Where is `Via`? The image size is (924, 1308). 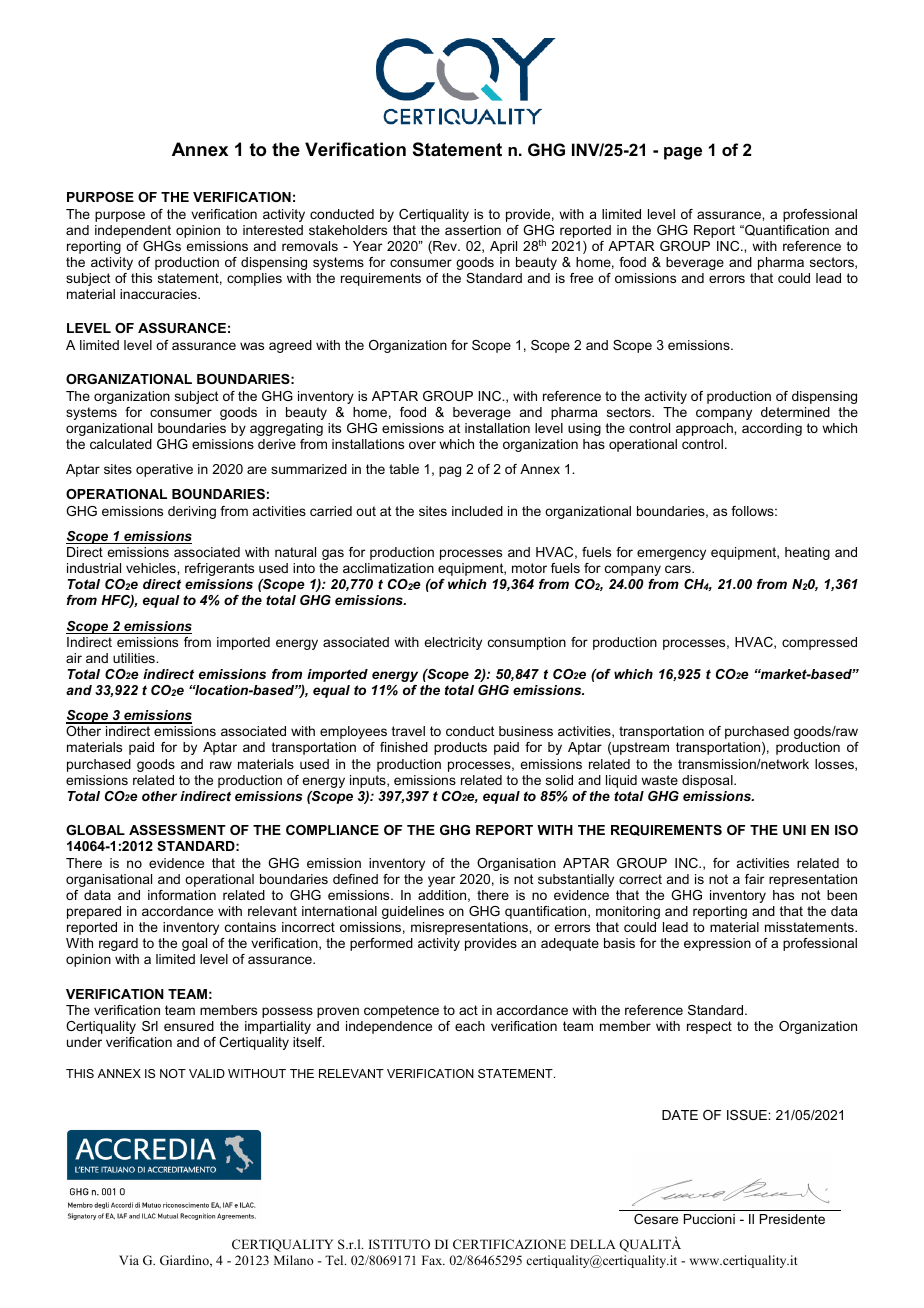 Via is located at coordinates (129, 1260).
